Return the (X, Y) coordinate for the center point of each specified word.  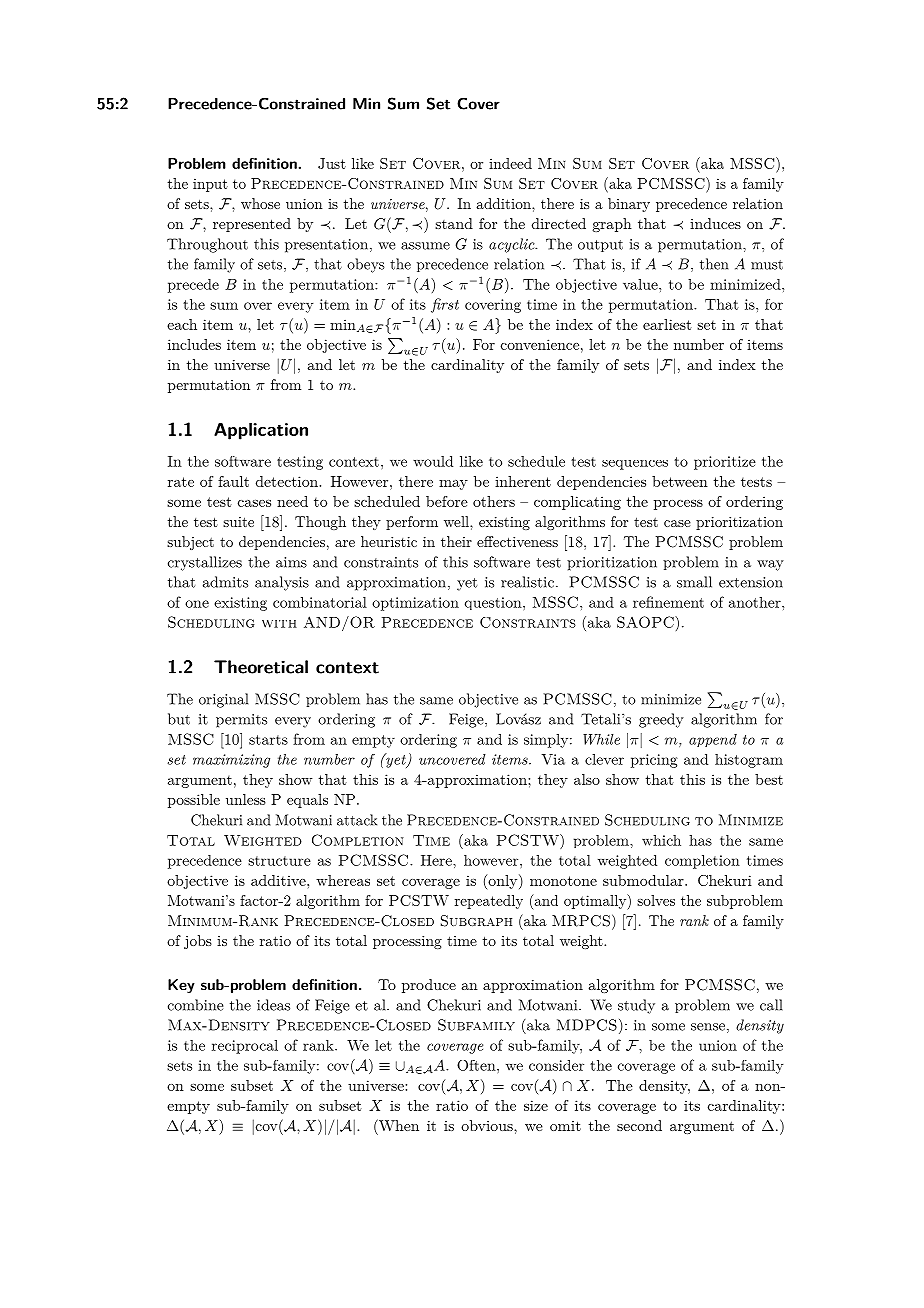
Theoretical (261, 667)
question (494, 603)
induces (715, 223)
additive (279, 880)
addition (505, 203)
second (639, 1125)
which (661, 840)
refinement (668, 602)
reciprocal (245, 1047)
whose (260, 203)
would (433, 461)
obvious (488, 1125)
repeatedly (489, 902)
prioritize (725, 463)
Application (261, 431)
